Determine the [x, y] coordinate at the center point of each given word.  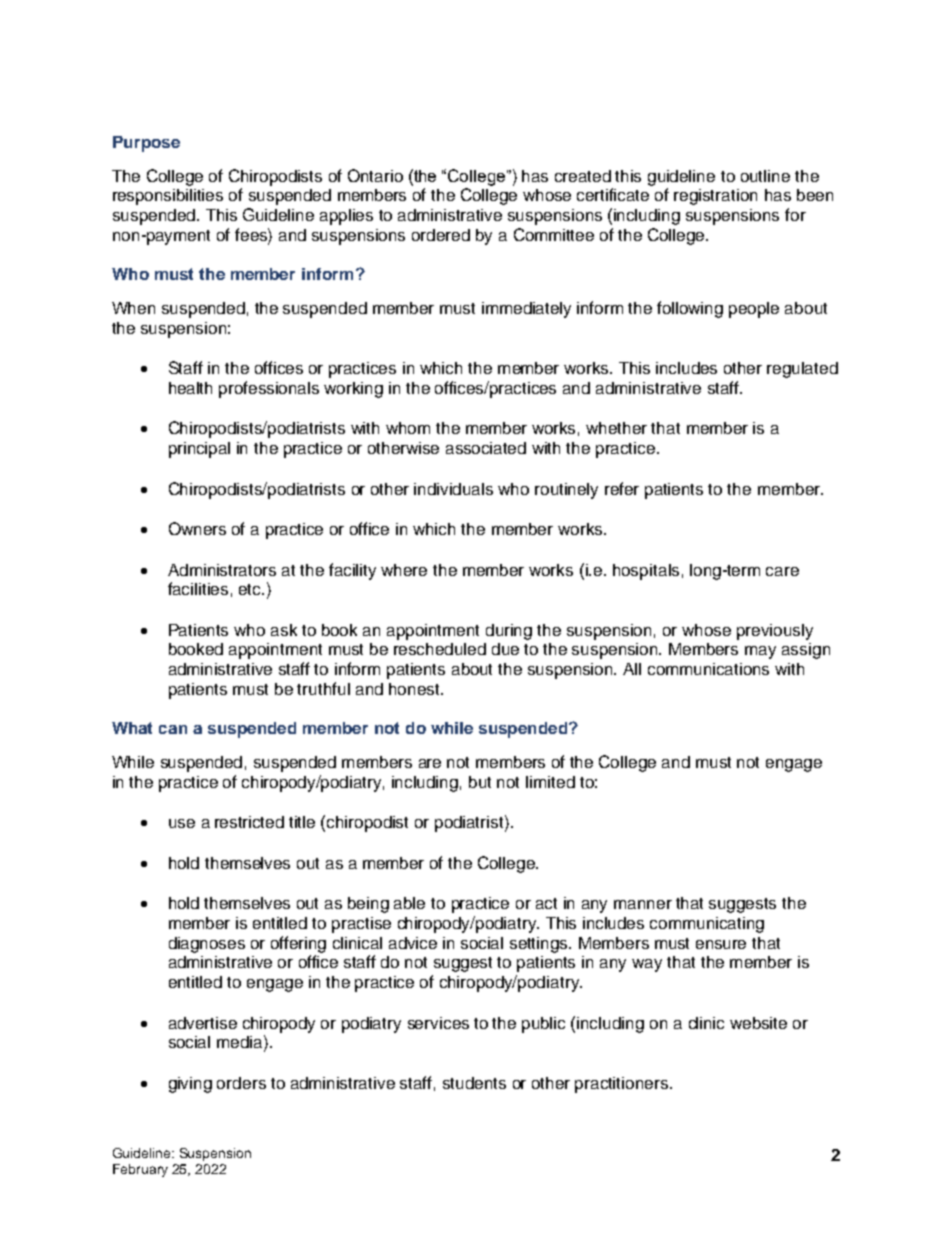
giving [190, 1085]
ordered [441, 235]
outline [765, 176]
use [182, 823]
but [480, 782]
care [782, 571]
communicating [707, 925]
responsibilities [168, 197]
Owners [197, 528]
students [474, 1083]
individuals [453, 489]
